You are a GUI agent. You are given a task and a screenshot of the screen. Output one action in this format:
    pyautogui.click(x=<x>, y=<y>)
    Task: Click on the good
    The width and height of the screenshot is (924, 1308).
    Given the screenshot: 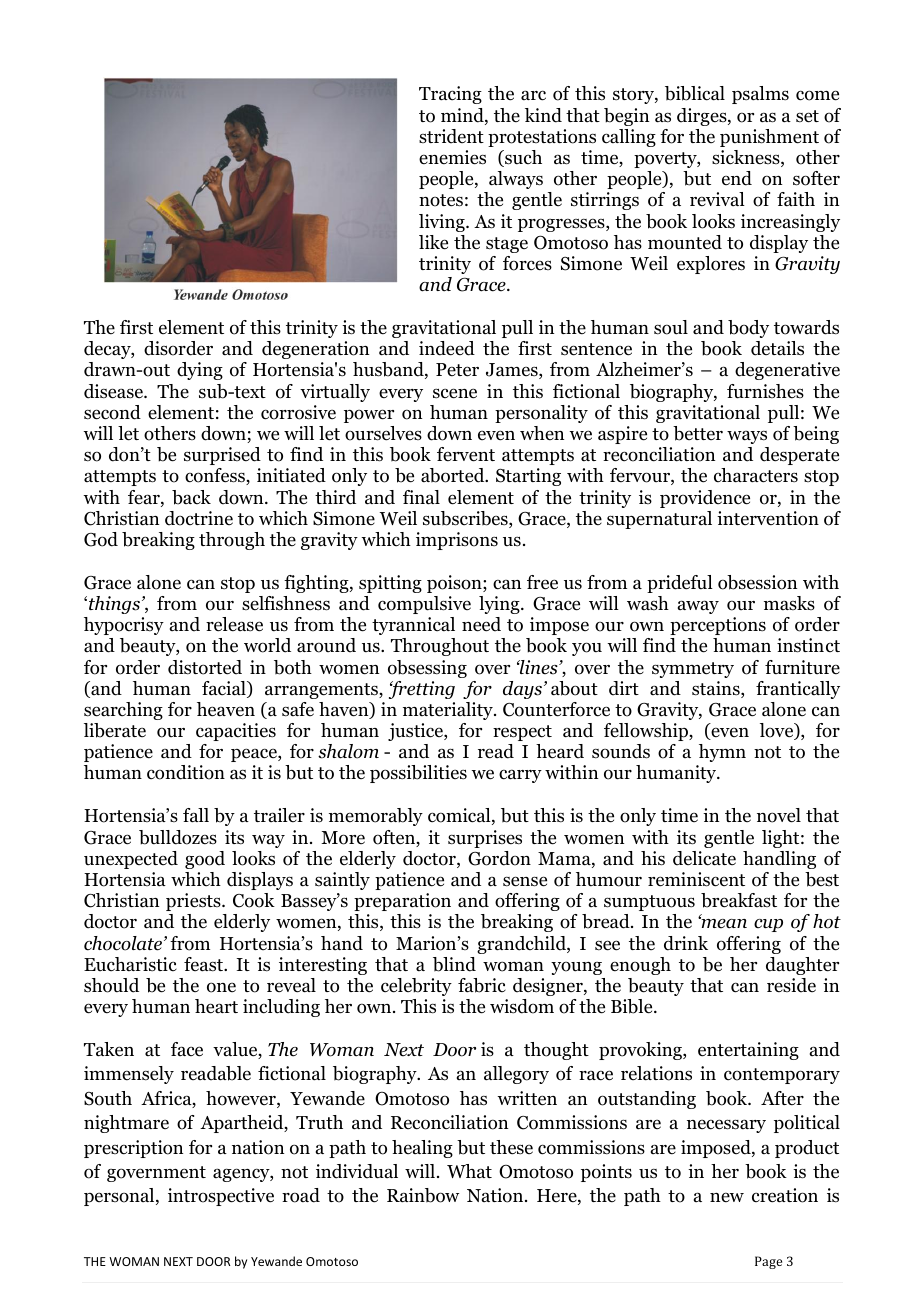 What is the action you would take?
    pyautogui.click(x=205, y=860)
